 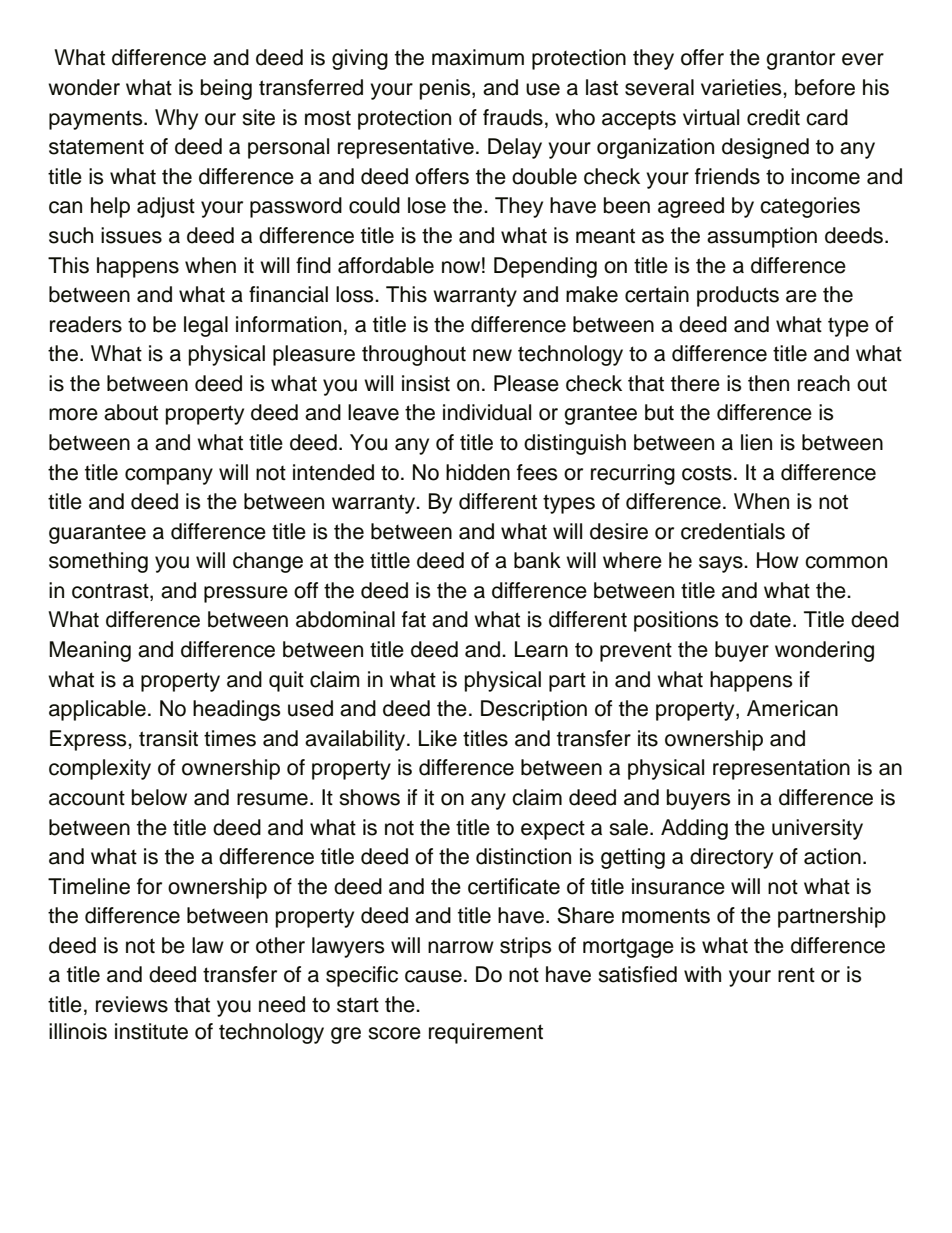 I want to click on reviews, so click(x=132, y=1004).
